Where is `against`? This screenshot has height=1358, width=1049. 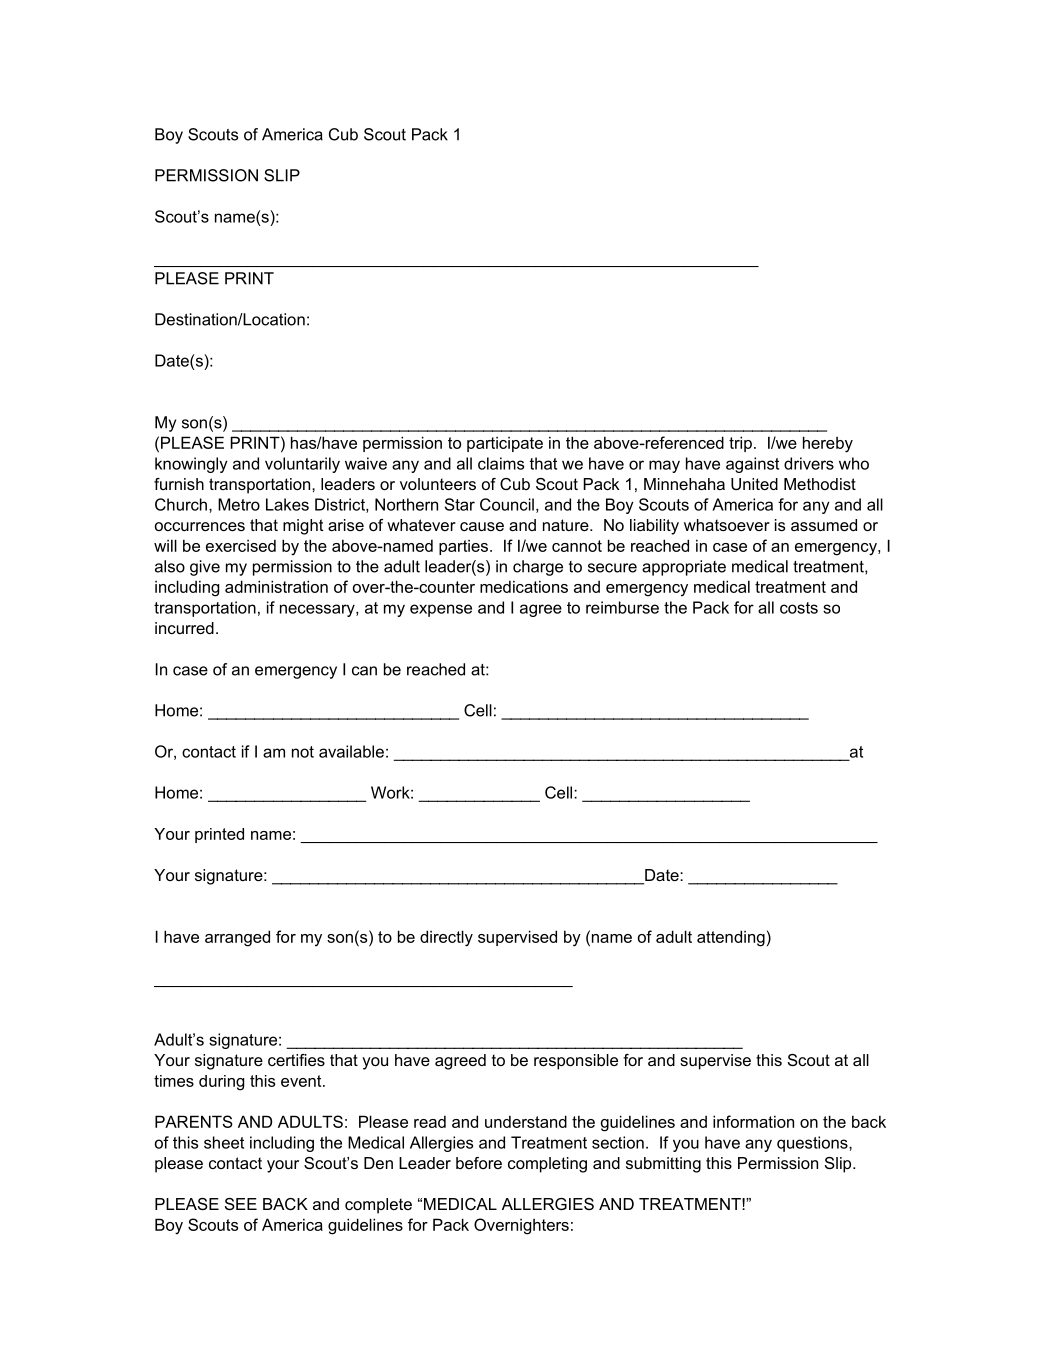
against is located at coordinates (752, 465).
